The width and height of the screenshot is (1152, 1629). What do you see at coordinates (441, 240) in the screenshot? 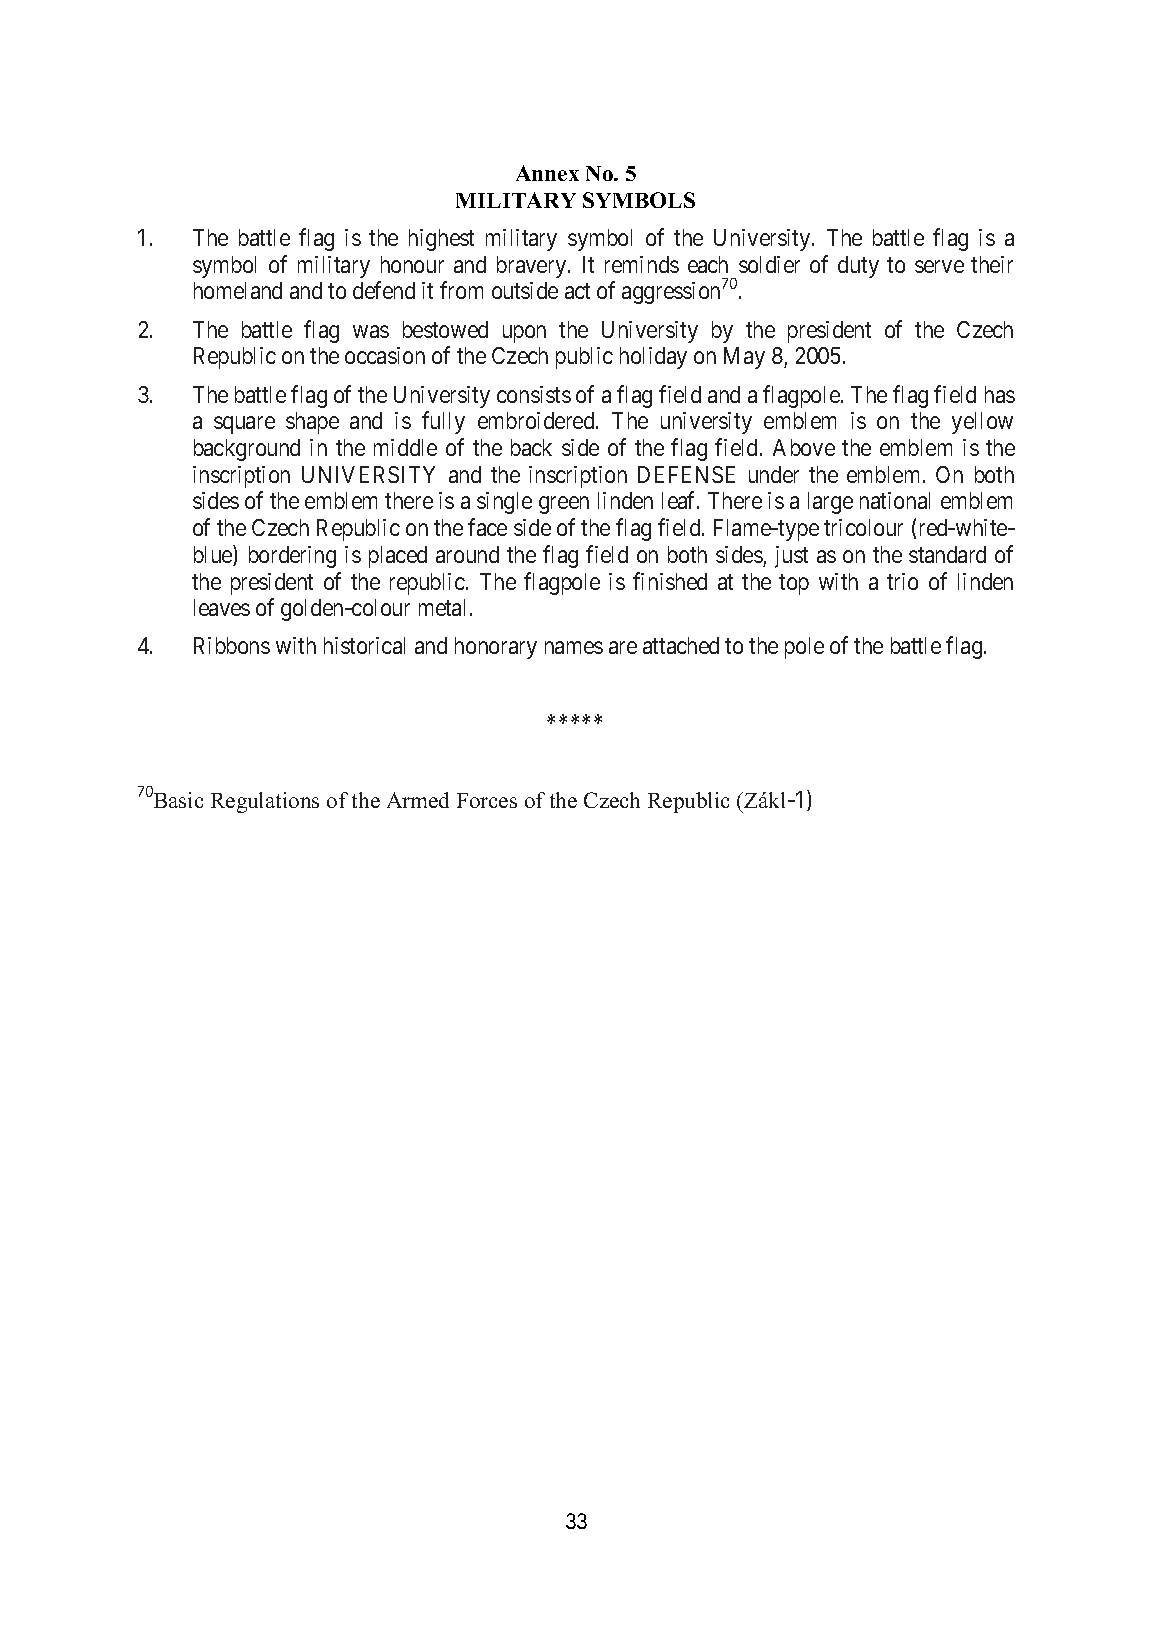
I see `highest` at bounding box center [441, 240].
